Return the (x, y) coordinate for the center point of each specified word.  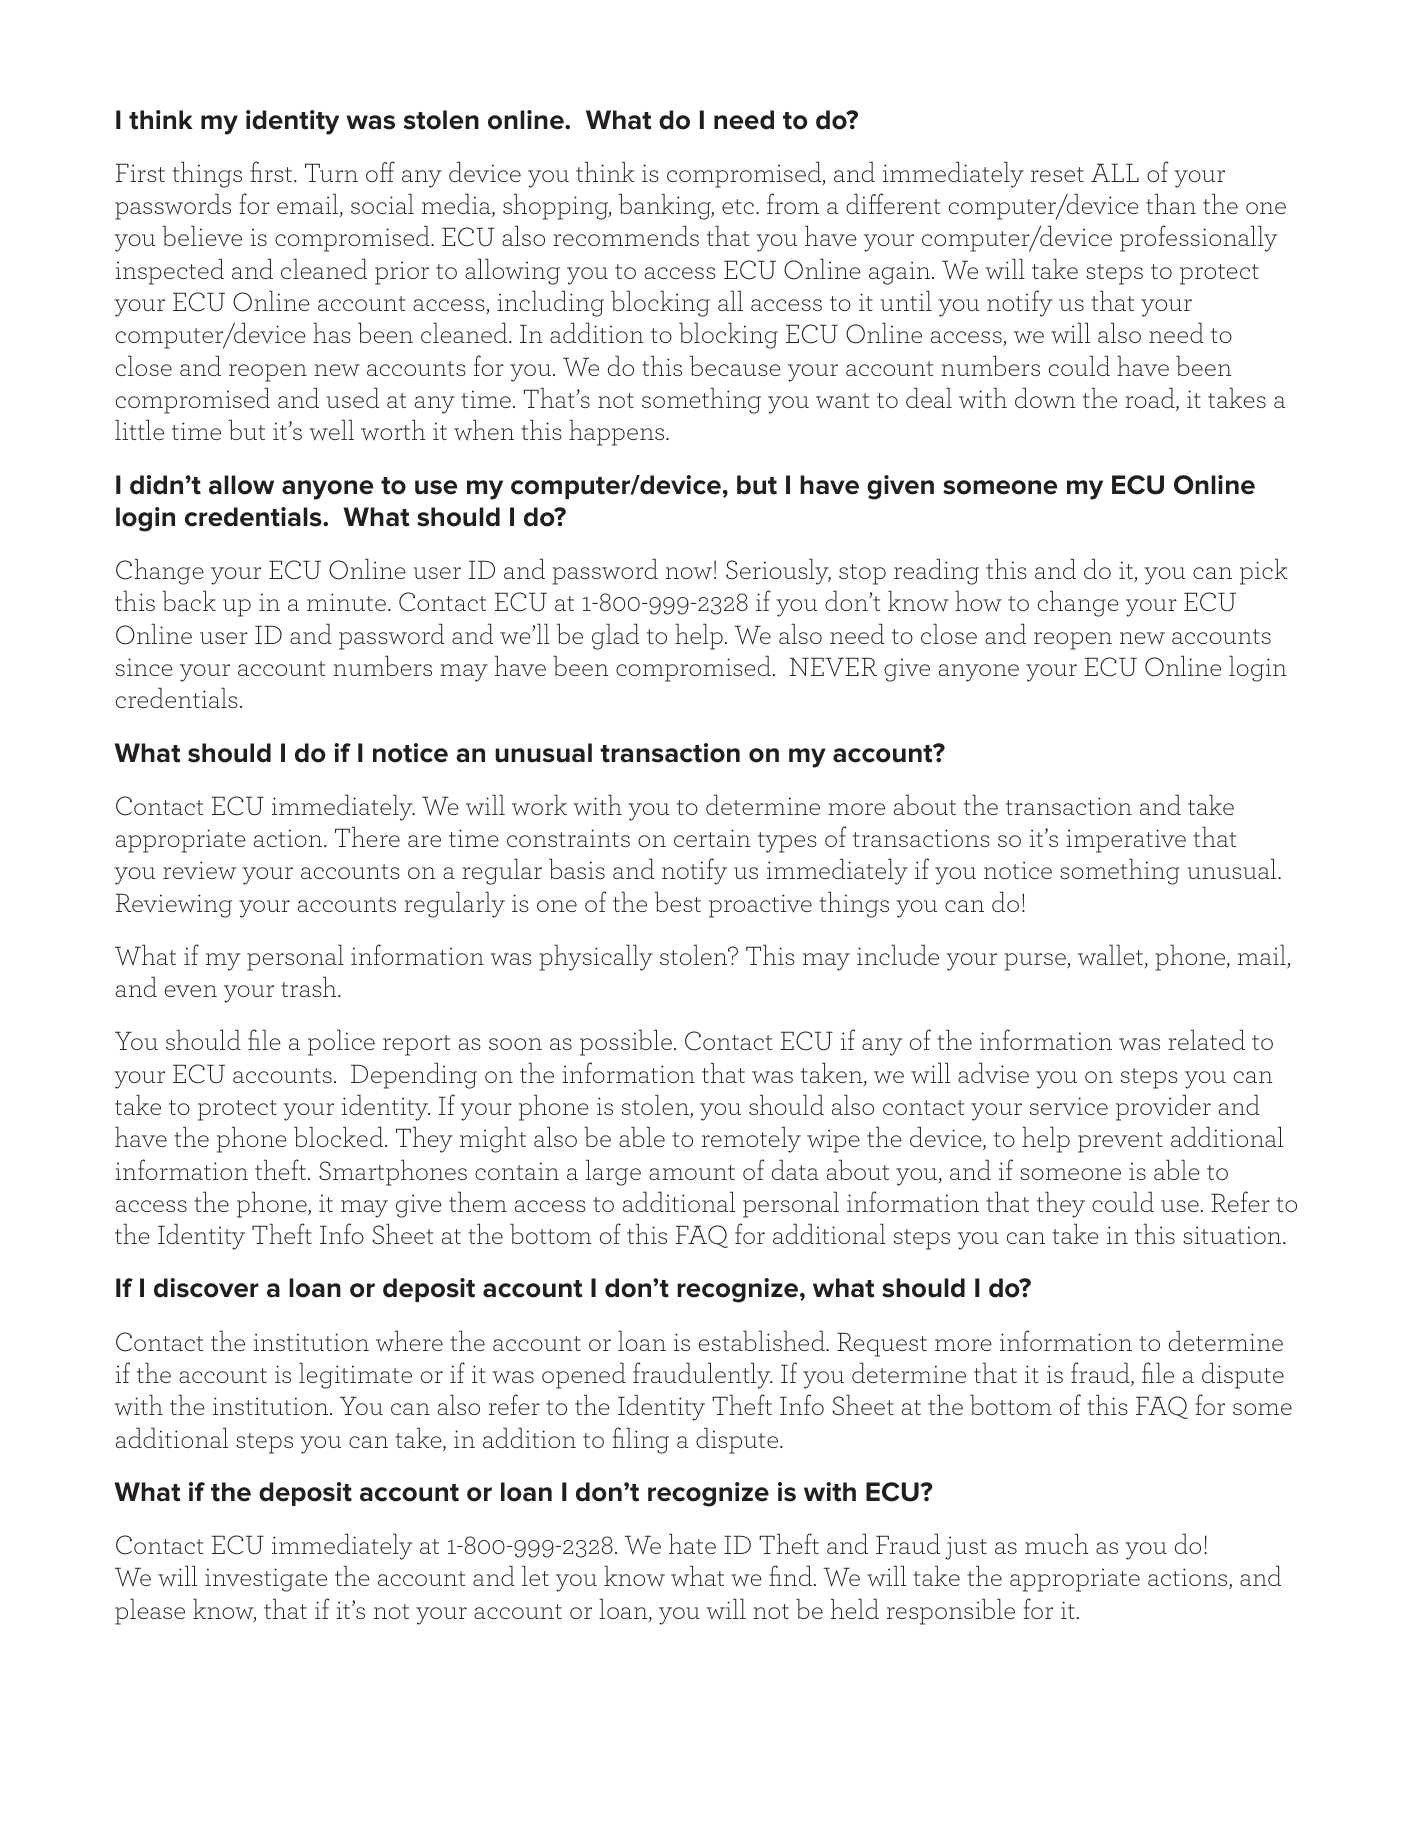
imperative (1126, 841)
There (367, 836)
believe (202, 235)
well (332, 430)
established (763, 1340)
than (1171, 203)
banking (666, 206)
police (341, 1042)
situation (1233, 1235)
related (1206, 1039)
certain (712, 838)
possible (626, 1042)
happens (618, 432)
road (1151, 399)
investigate (266, 1580)
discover (206, 1288)
